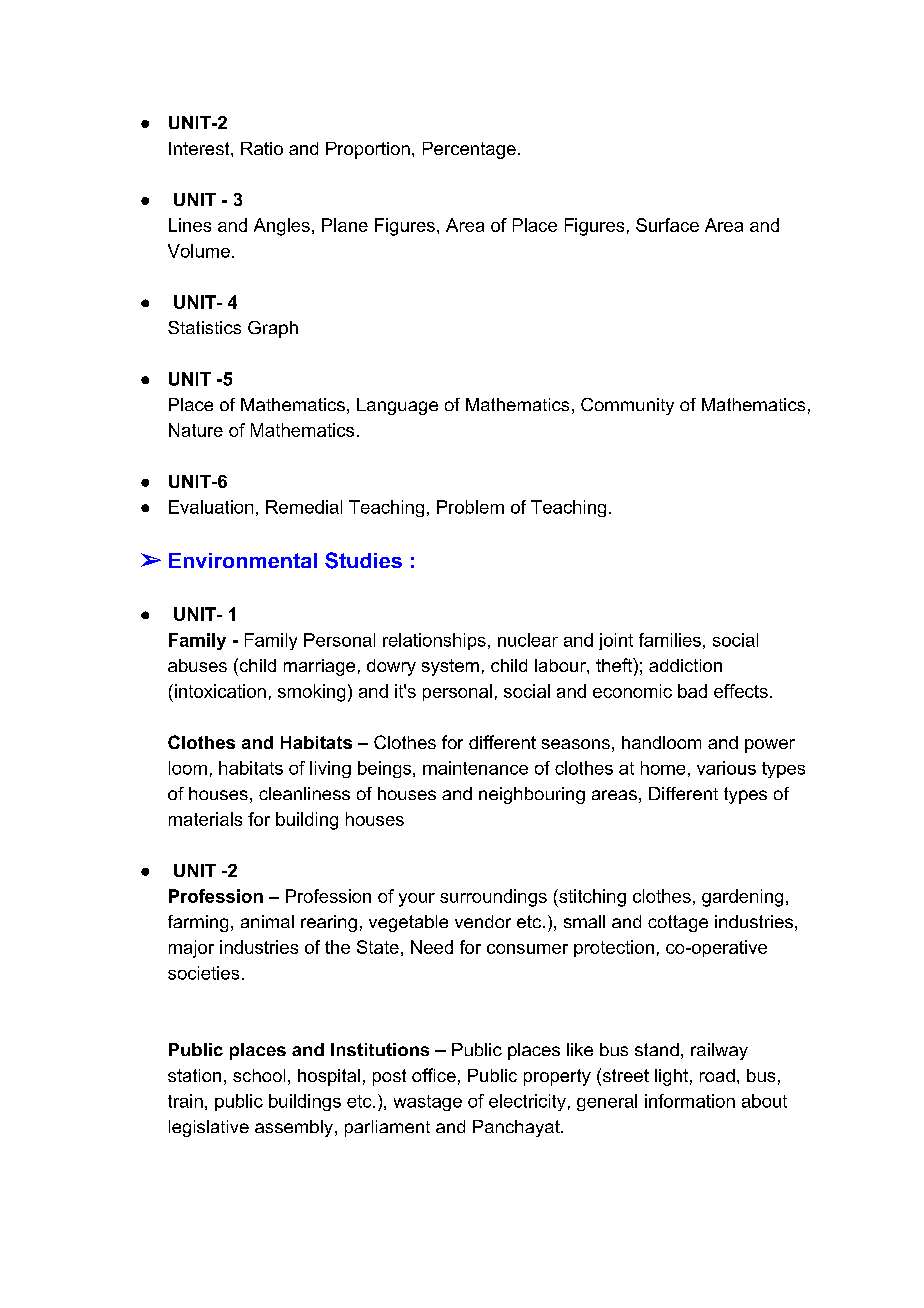 The height and width of the screenshot is (1308, 924). I want to click on maintenance, so click(475, 768).
